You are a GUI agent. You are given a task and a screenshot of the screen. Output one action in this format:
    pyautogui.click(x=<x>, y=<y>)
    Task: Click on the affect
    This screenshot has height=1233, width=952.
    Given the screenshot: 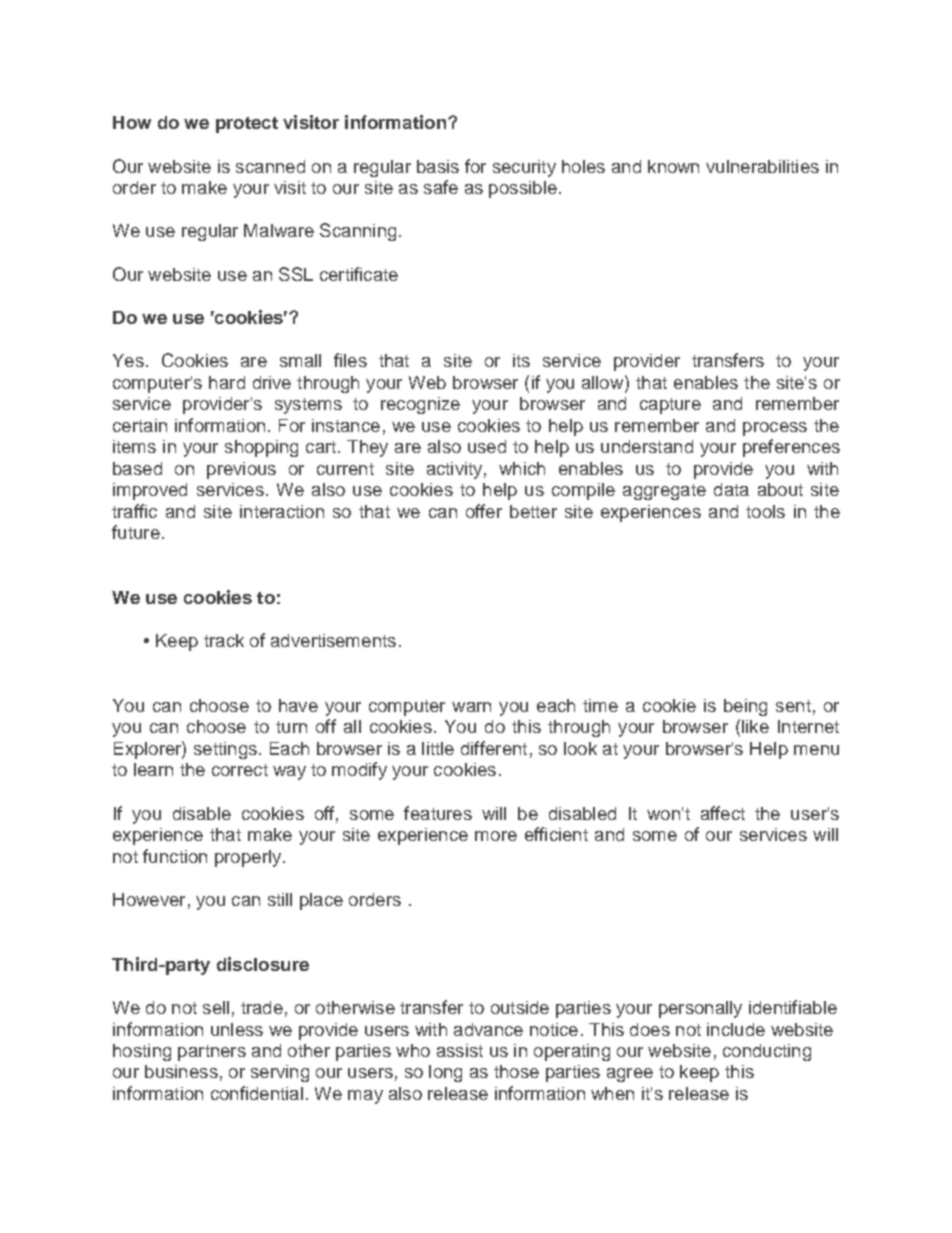 What is the action you would take?
    pyautogui.click(x=723, y=813)
